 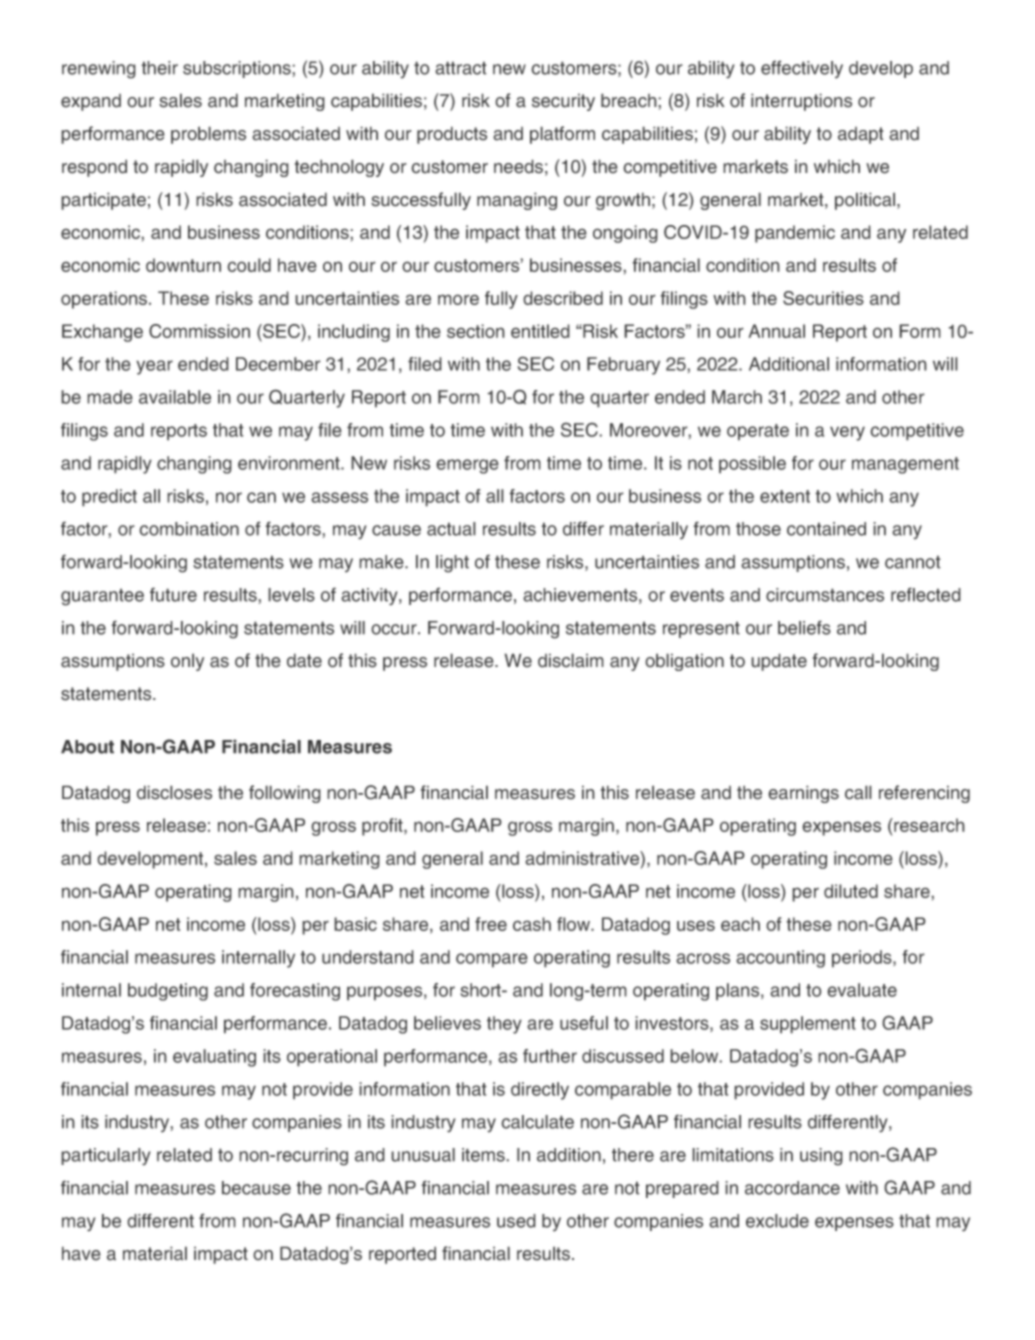 I want to click on problems, so click(x=208, y=135).
